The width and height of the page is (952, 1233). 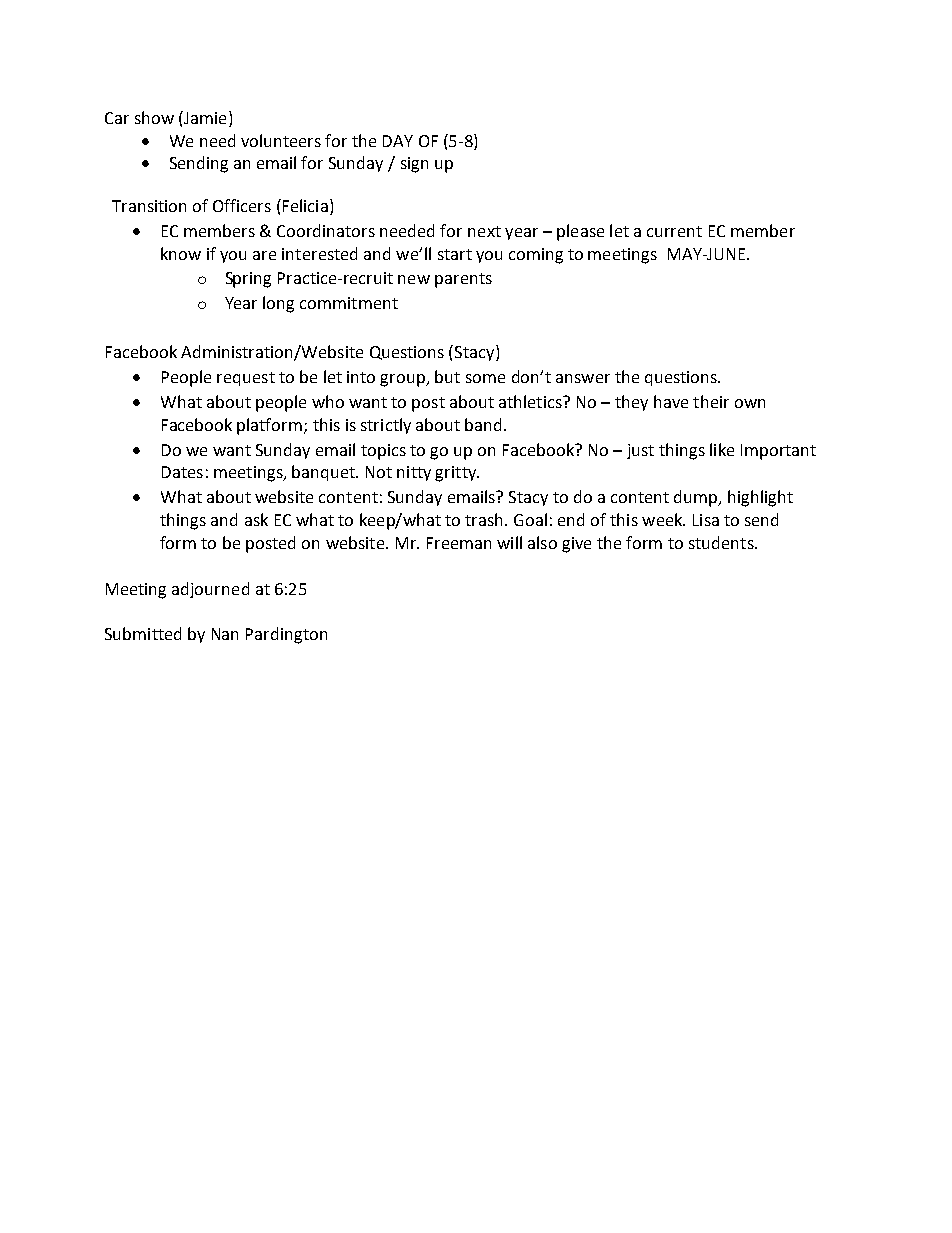 I want to click on Dates, so click(x=182, y=472).
